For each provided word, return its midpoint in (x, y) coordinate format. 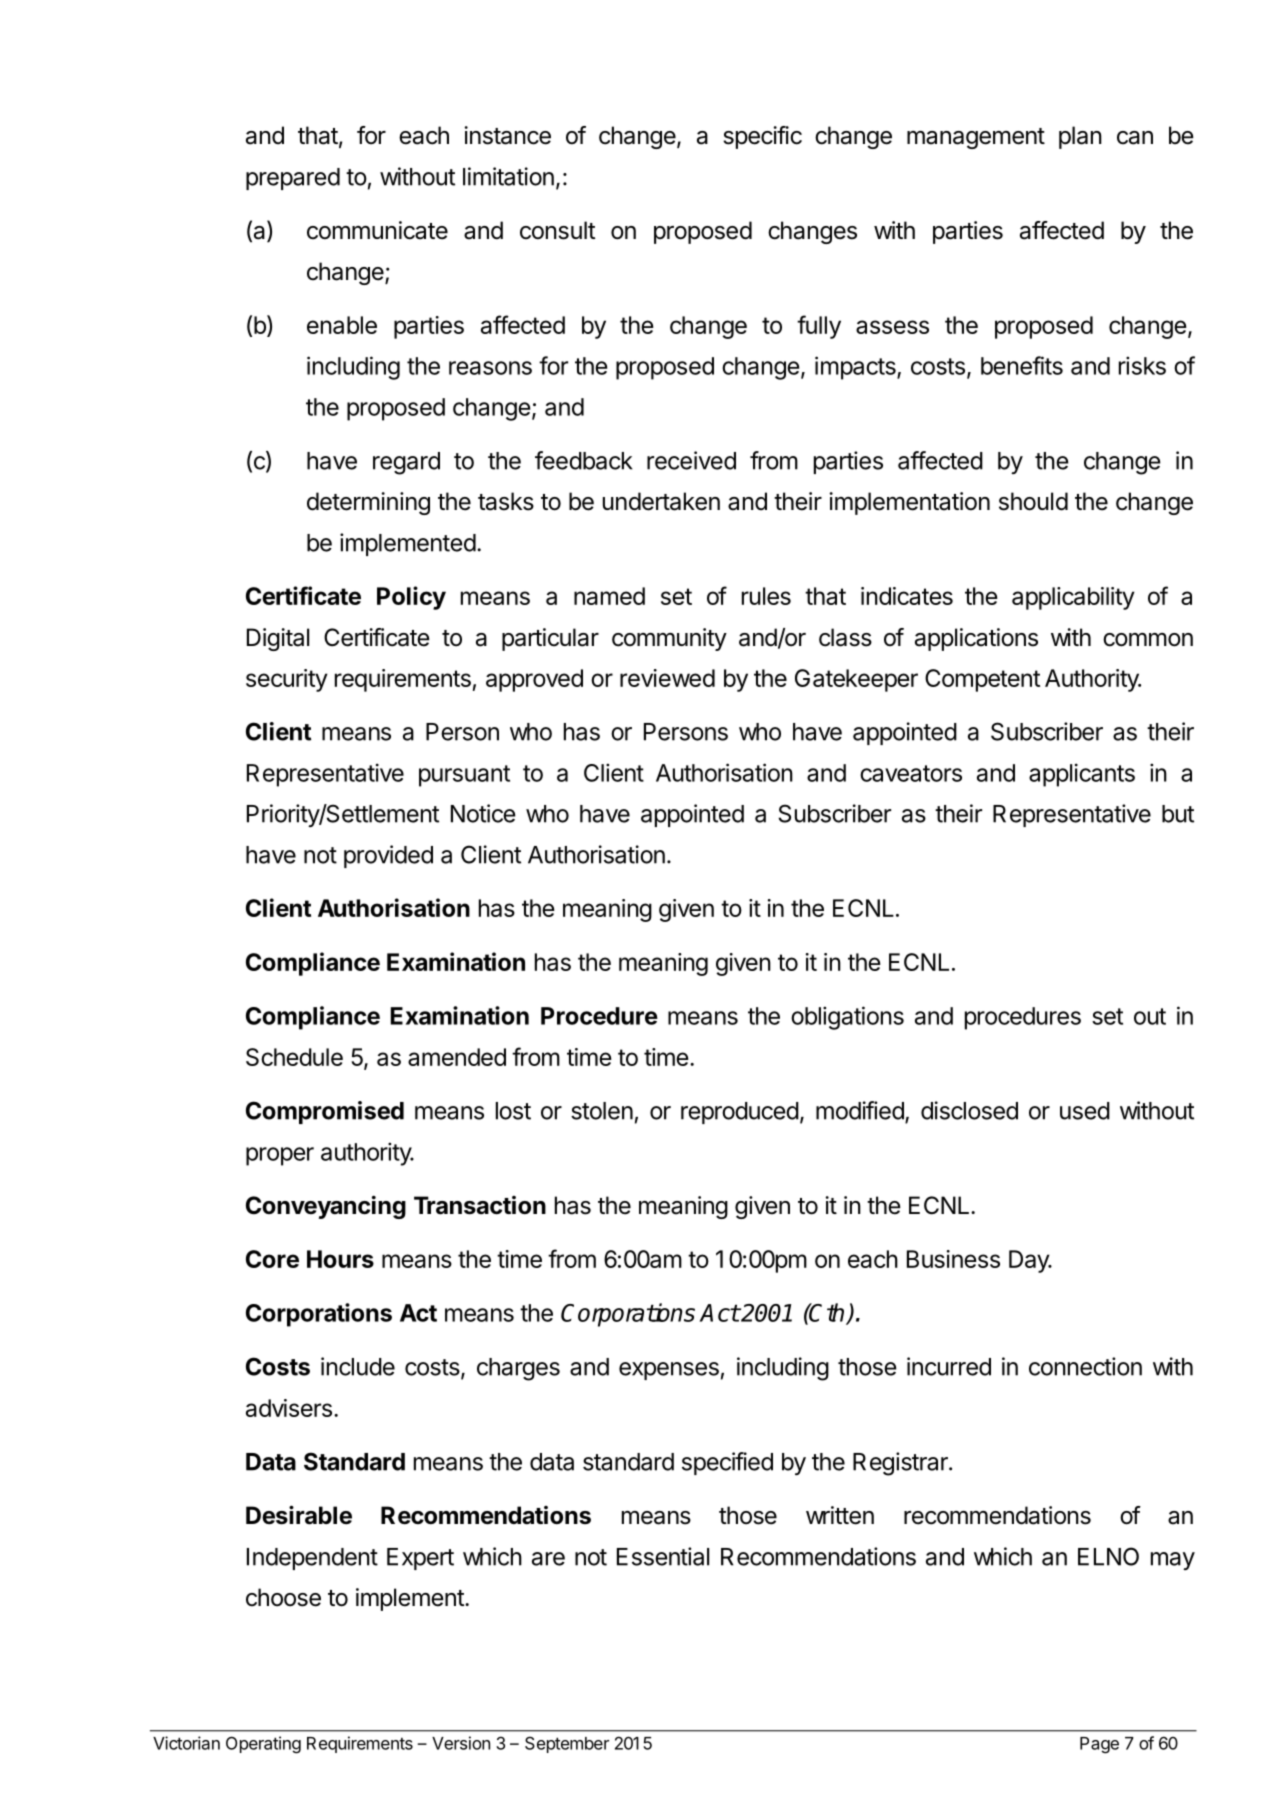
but (1178, 814)
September (567, 1744)
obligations (847, 1018)
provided (388, 856)
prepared (293, 179)
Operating (263, 1745)
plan (1080, 137)
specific (762, 137)
